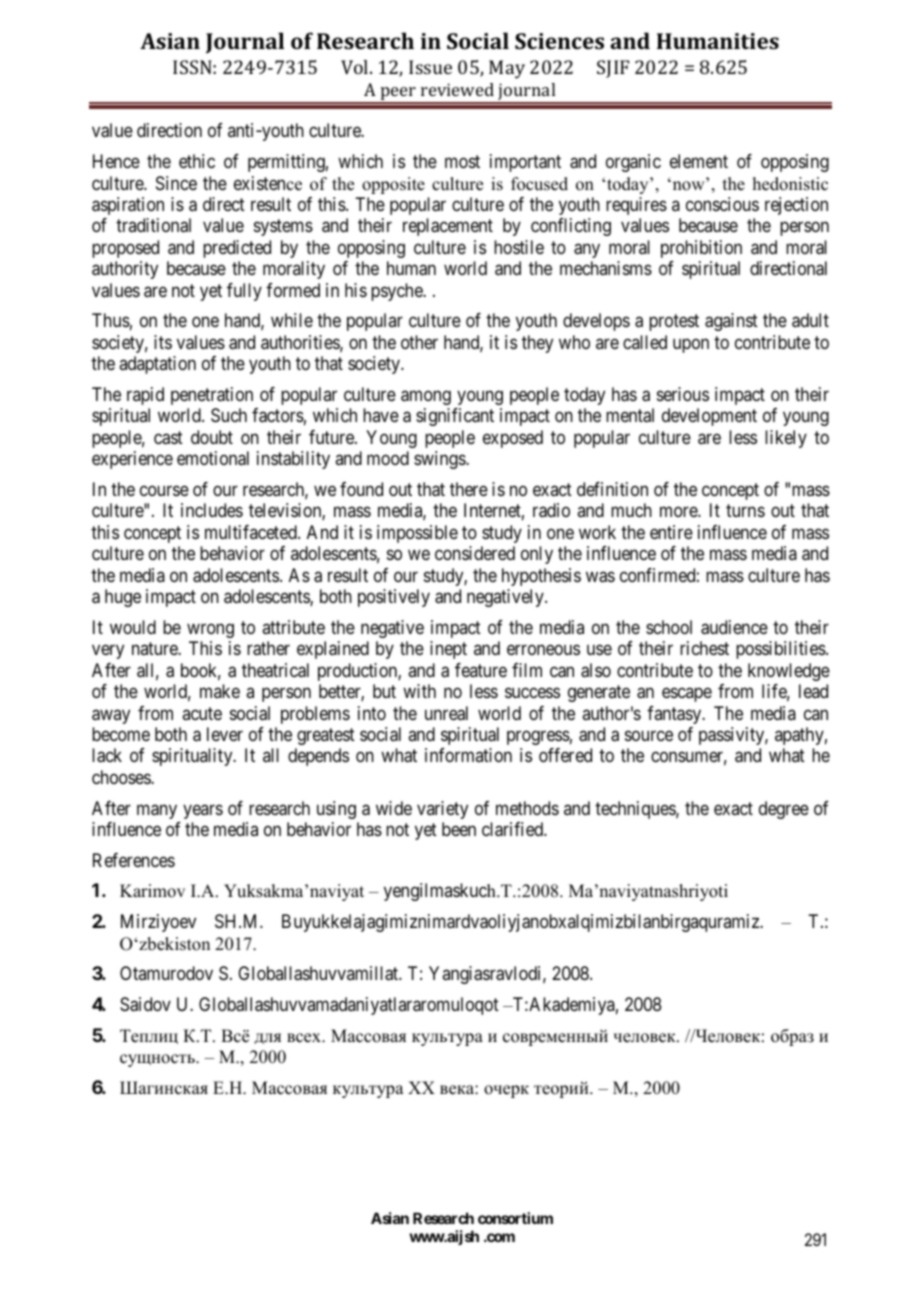 The width and height of the screenshot is (924, 1307). What do you see at coordinates (419, 342) in the screenshot?
I see `other` at bounding box center [419, 342].
